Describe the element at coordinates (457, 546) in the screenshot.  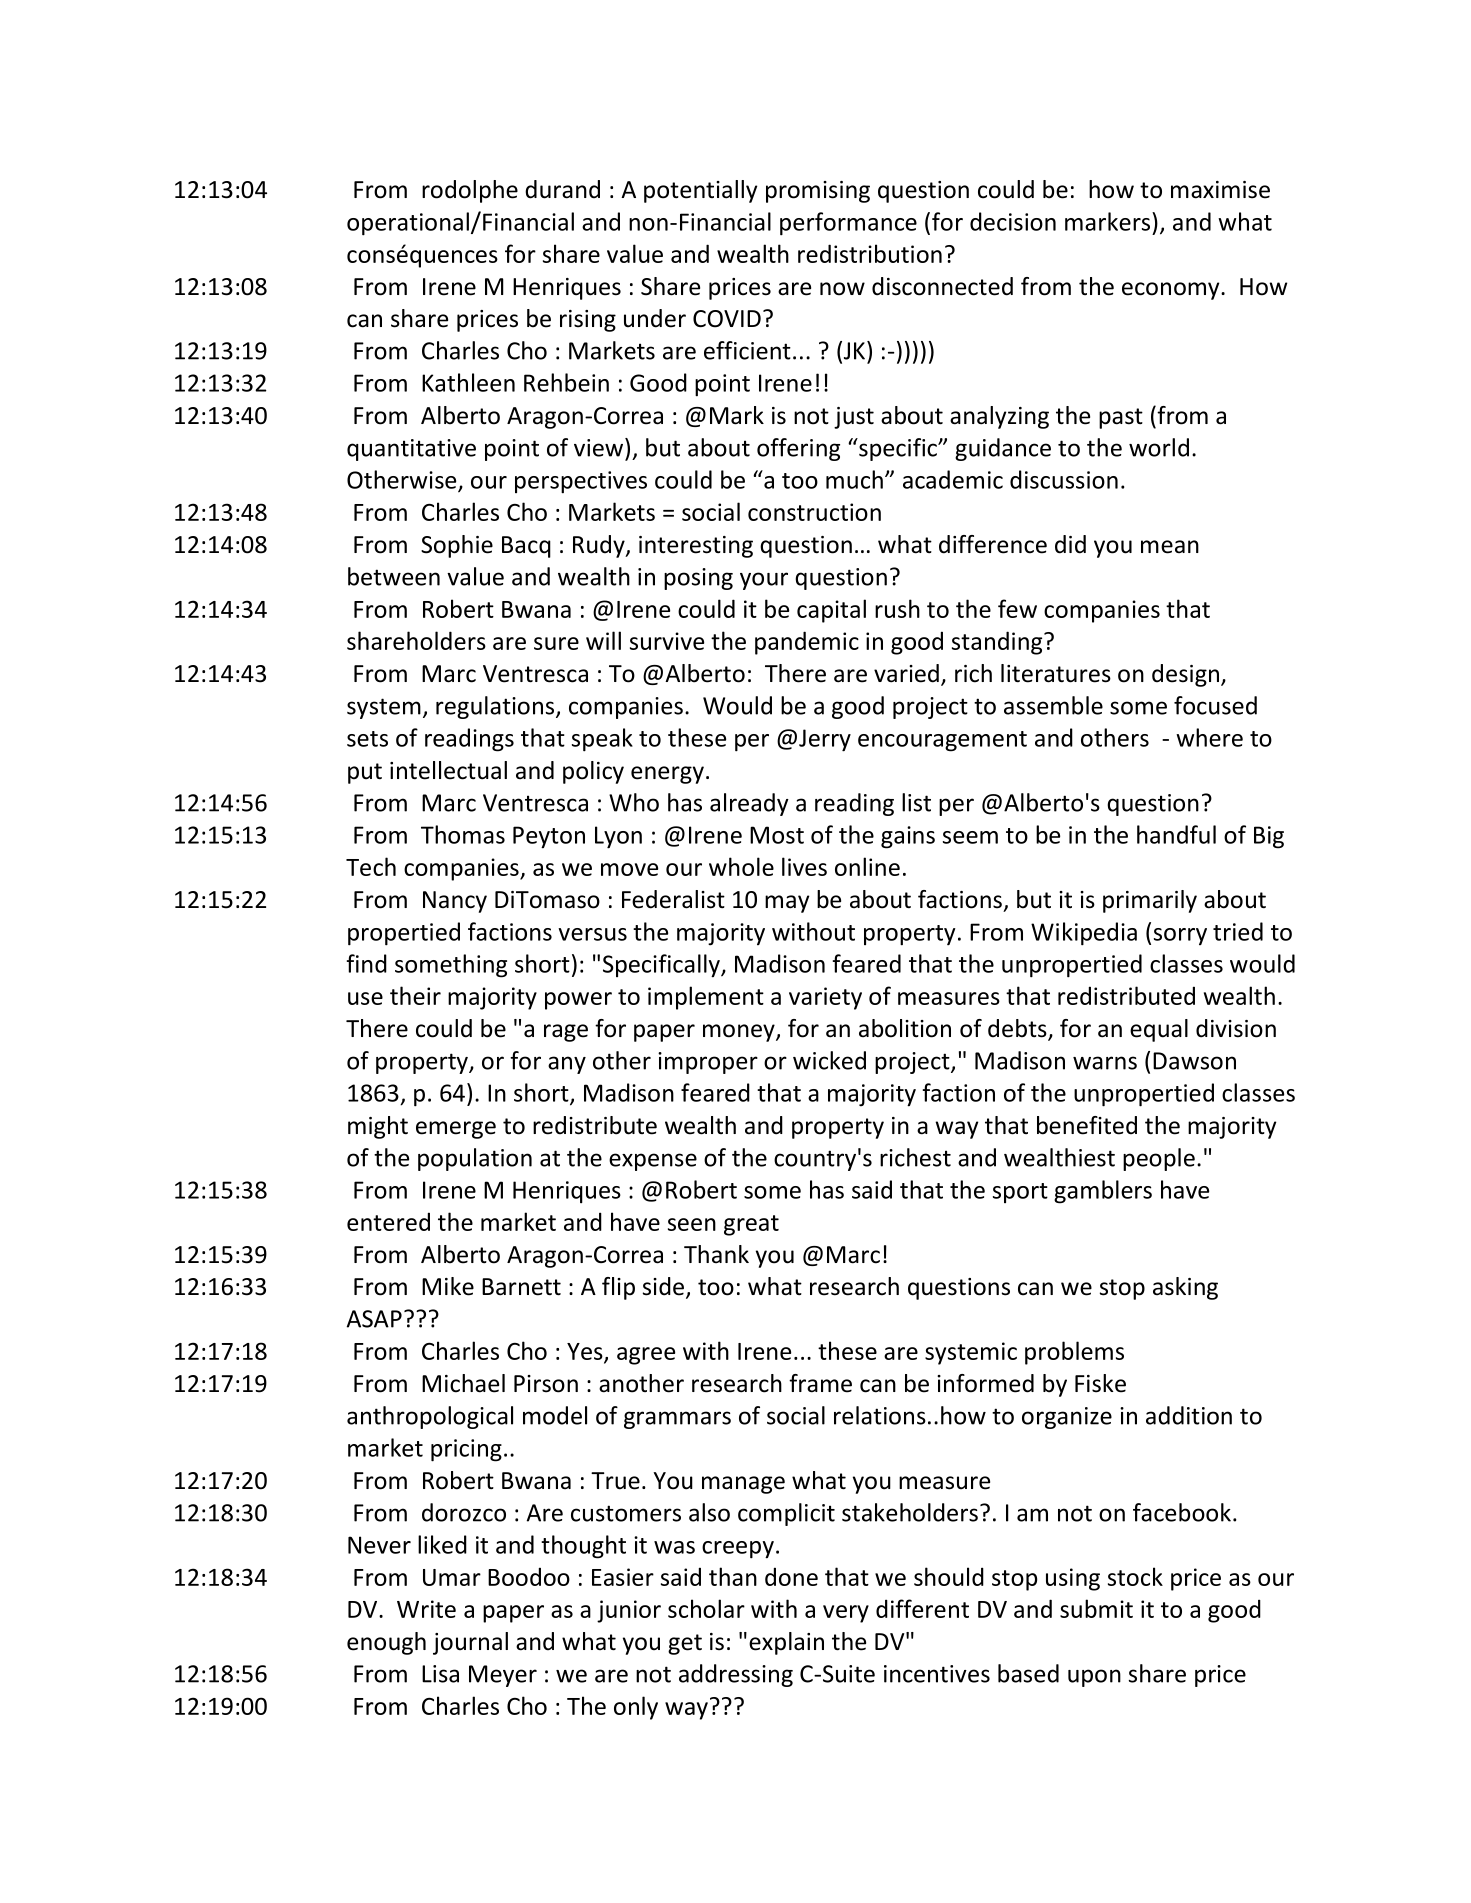
I see `Sophie` at that location.
